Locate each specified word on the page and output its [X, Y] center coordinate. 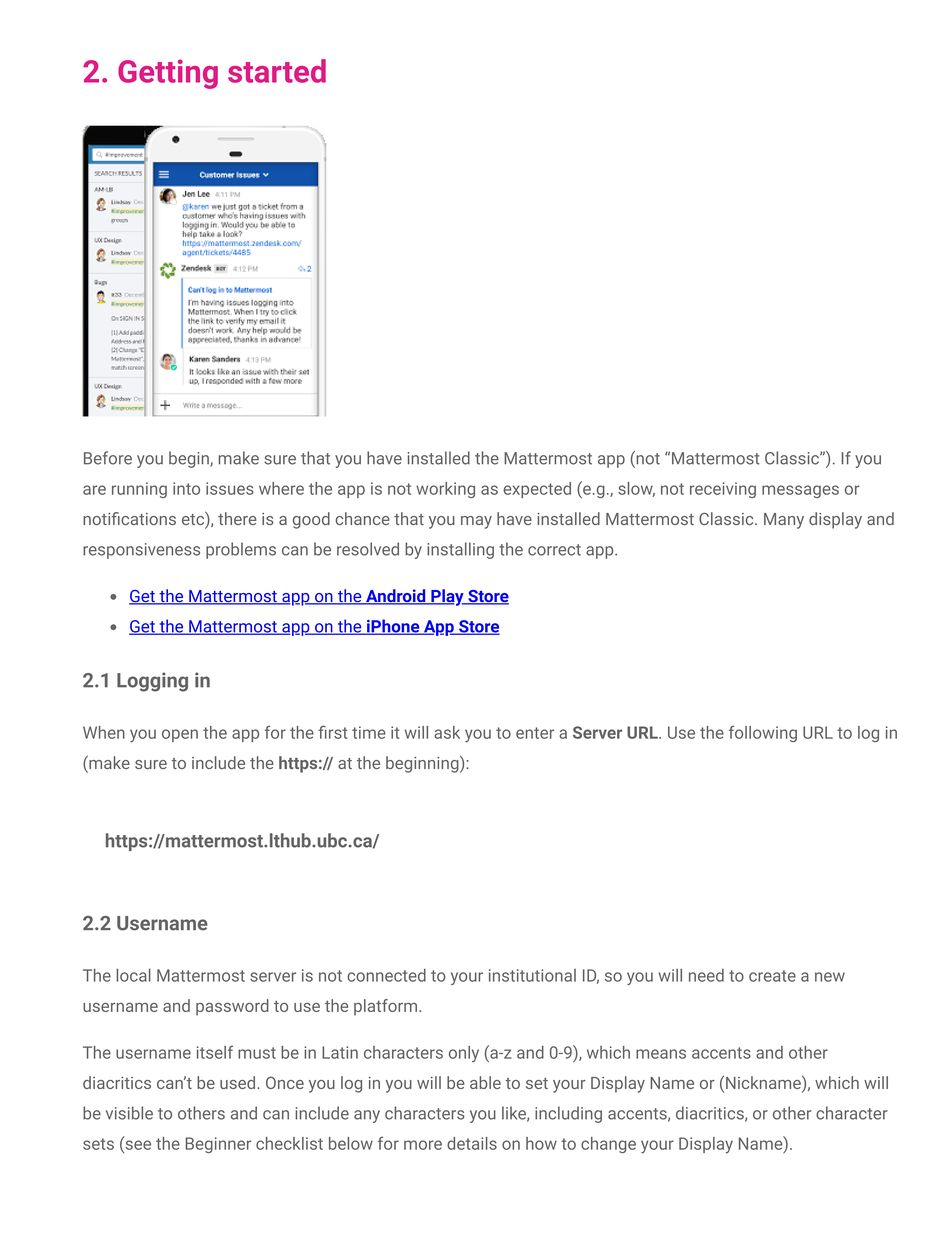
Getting [168, 74]
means [661, 1054]
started [277, 71]
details [472, 1143]
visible [129, 1113]
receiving [723, 490]
